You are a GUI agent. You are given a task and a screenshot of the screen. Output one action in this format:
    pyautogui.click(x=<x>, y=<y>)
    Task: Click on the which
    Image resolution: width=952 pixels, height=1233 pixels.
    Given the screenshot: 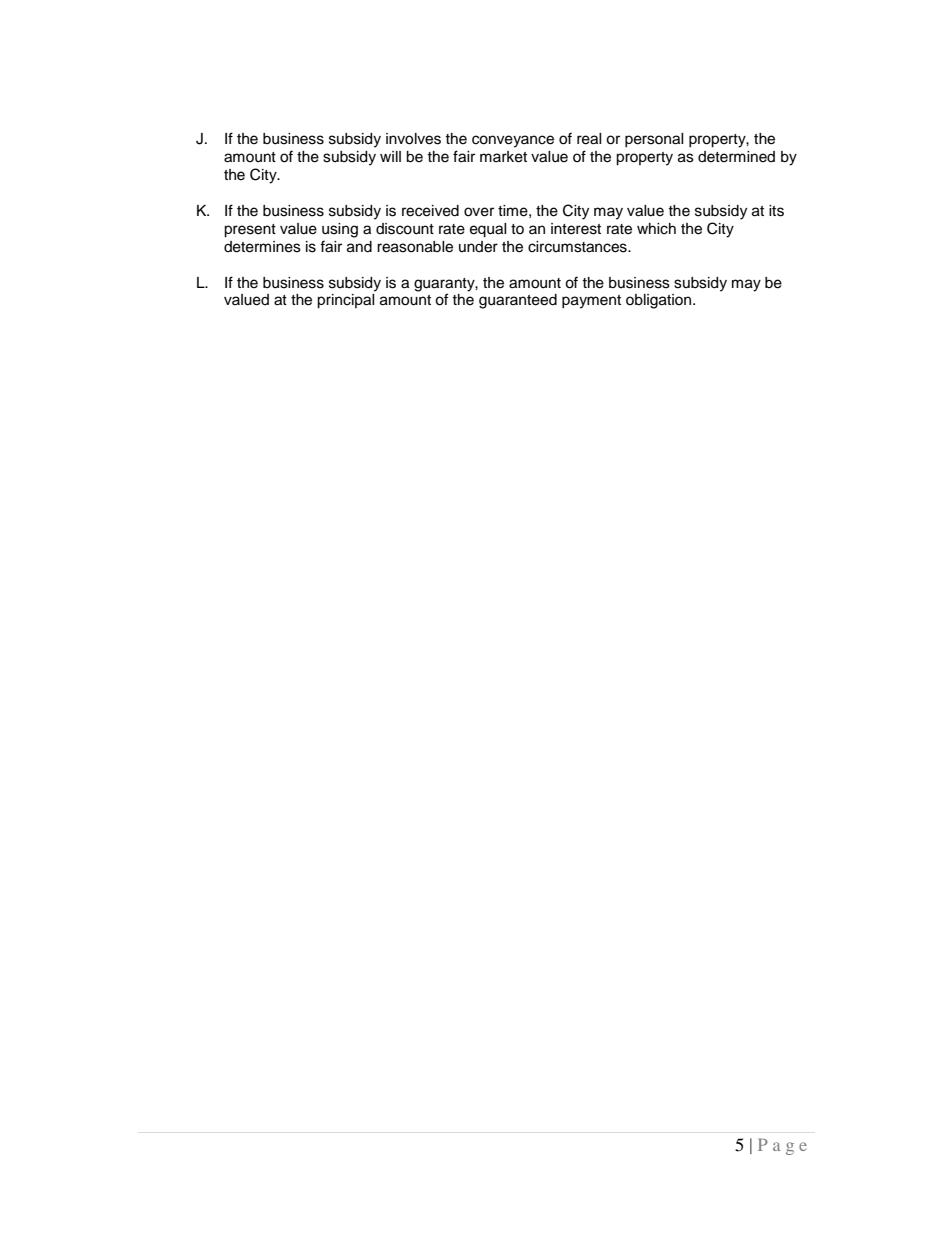 What is the action you would take?
    pyautogui.click(x=656, y=229)
